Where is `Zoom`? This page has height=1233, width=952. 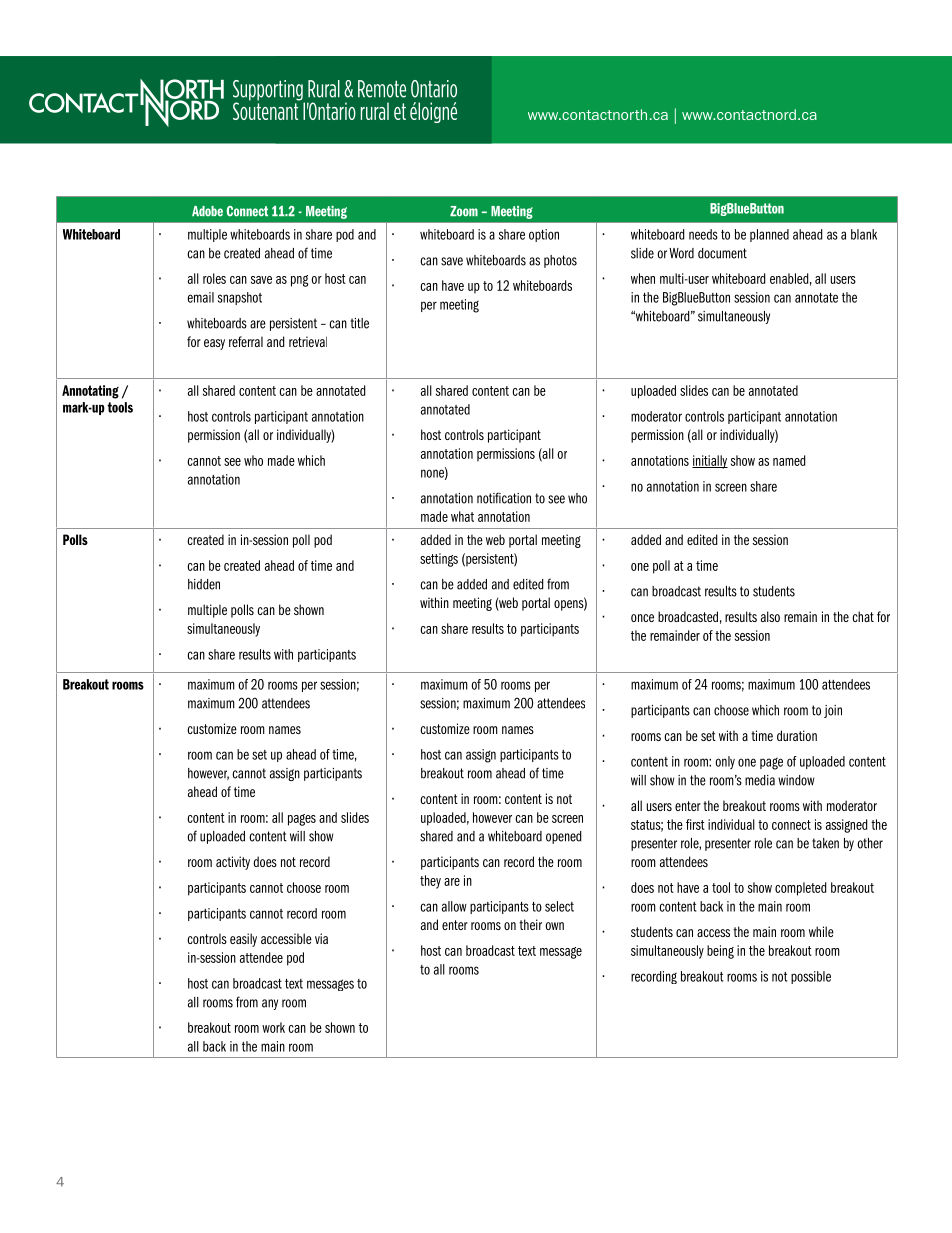 Zoom is located at coordinates (464, 211).
